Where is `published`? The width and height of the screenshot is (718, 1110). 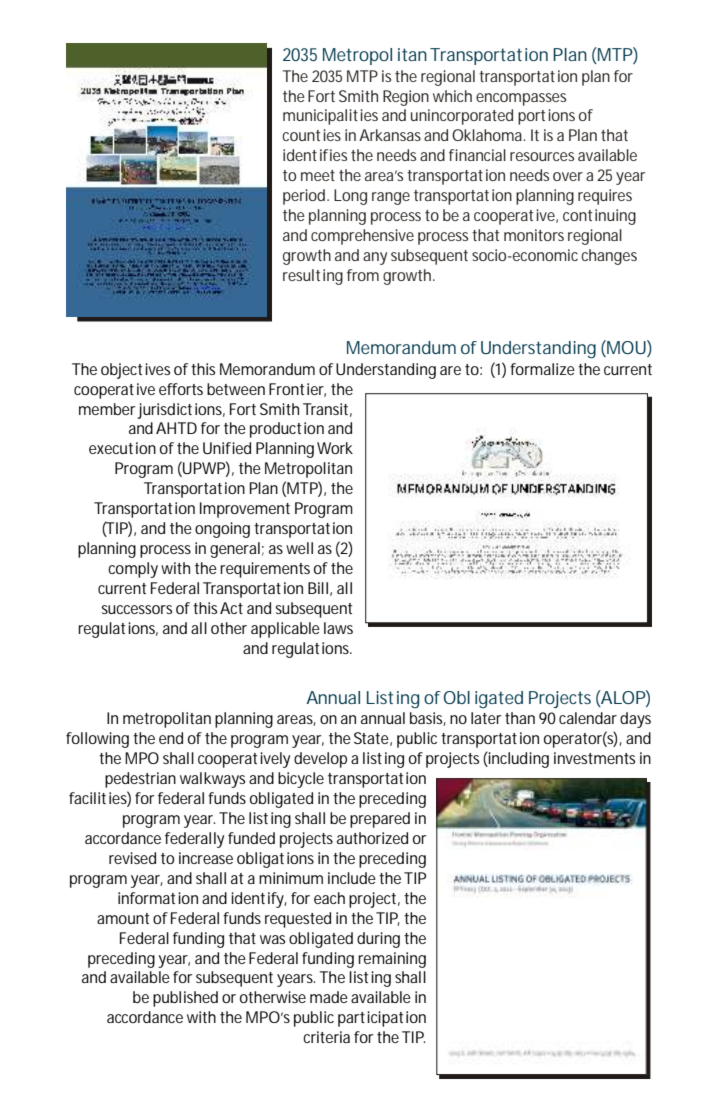
published is located at coordinates (185, 999).
